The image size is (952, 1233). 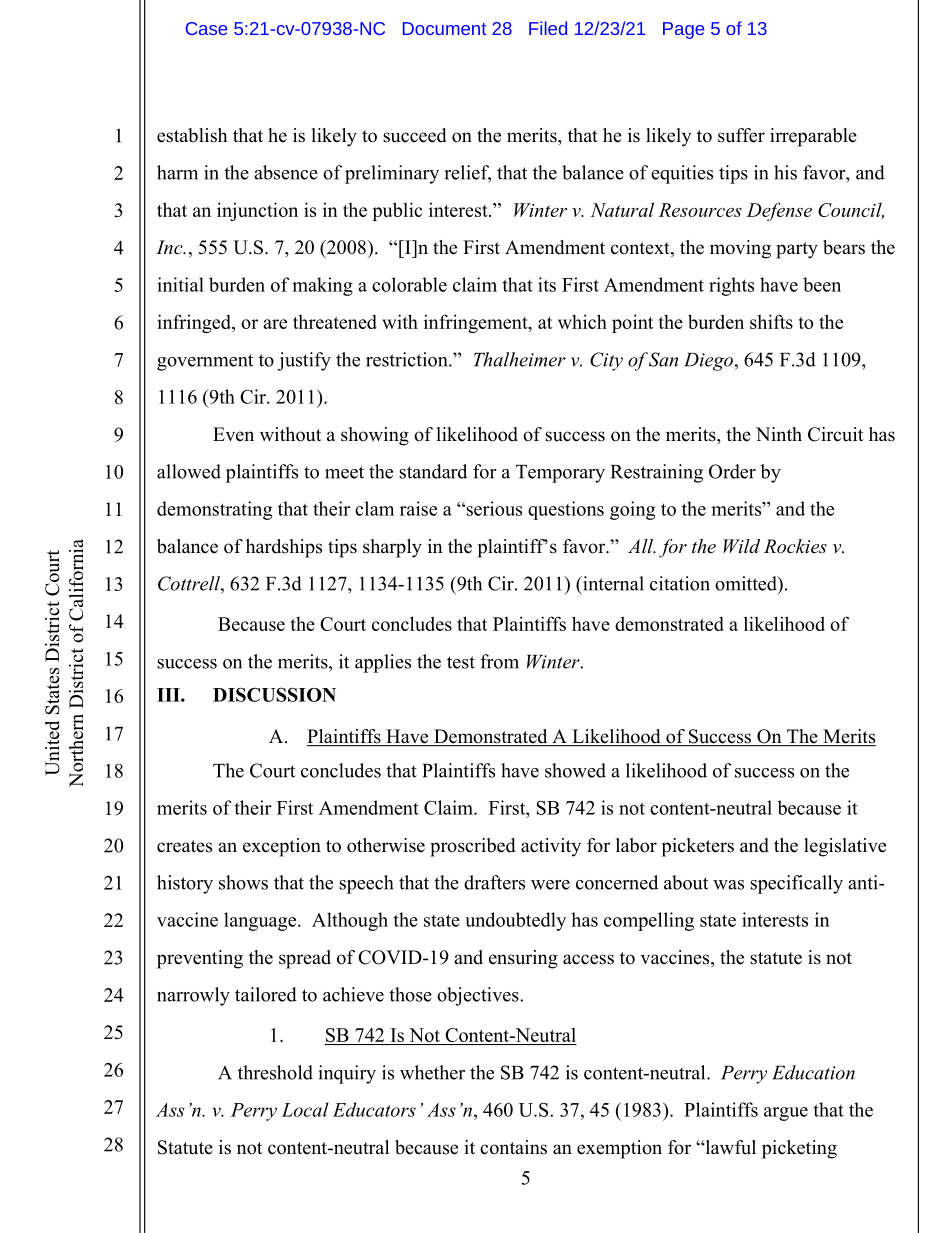 I want to click on Page, so click(x=683, y=30).
